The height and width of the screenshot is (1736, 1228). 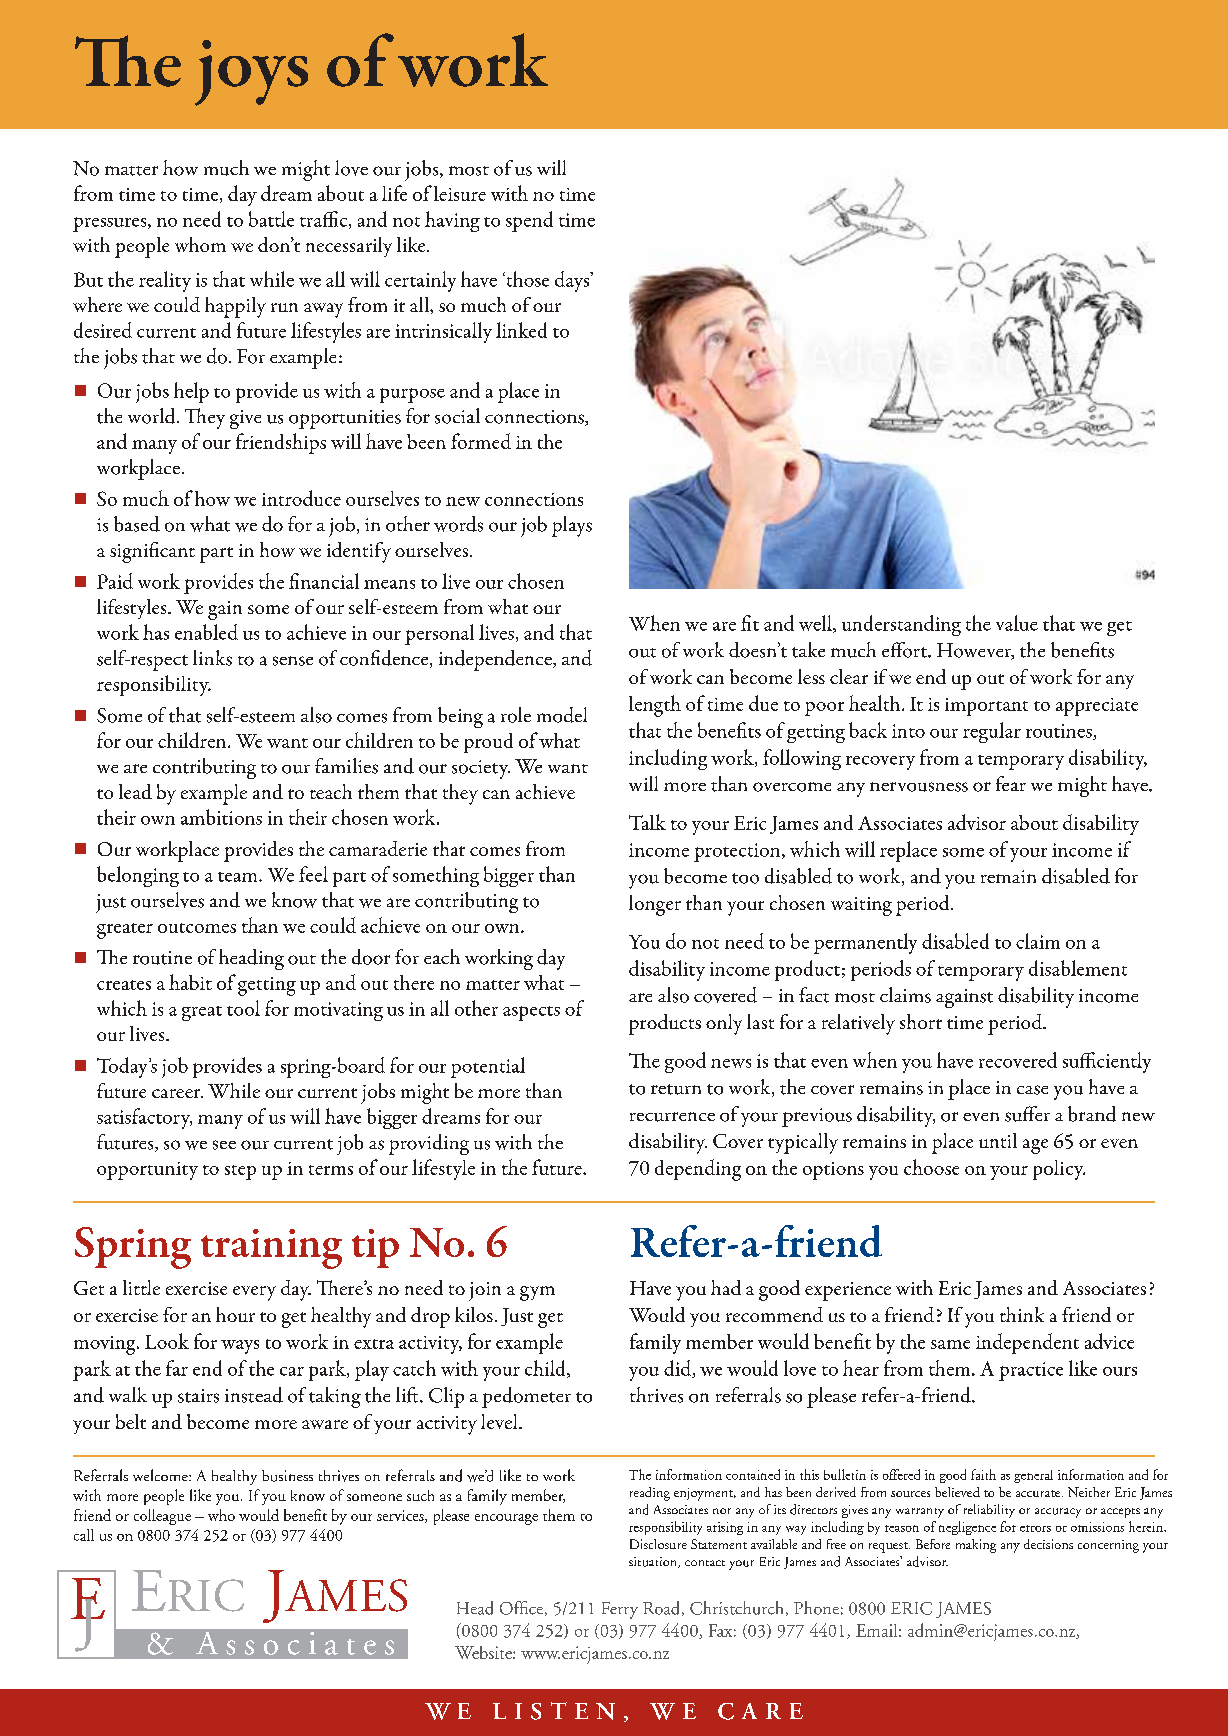 I want to click on days, so click(x=573, y=281).
